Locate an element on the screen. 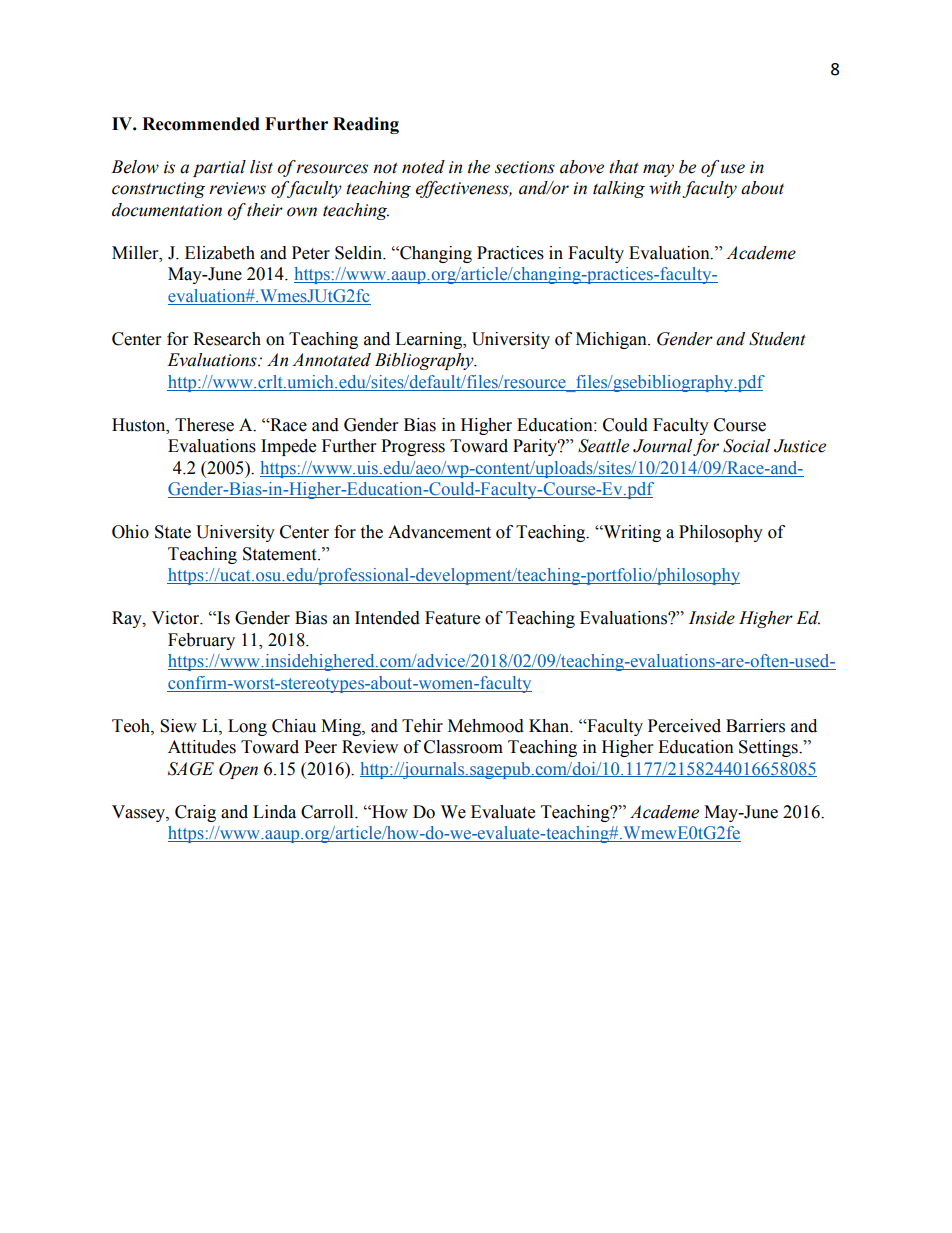  Classroom is located at coordinates (463, 747).
